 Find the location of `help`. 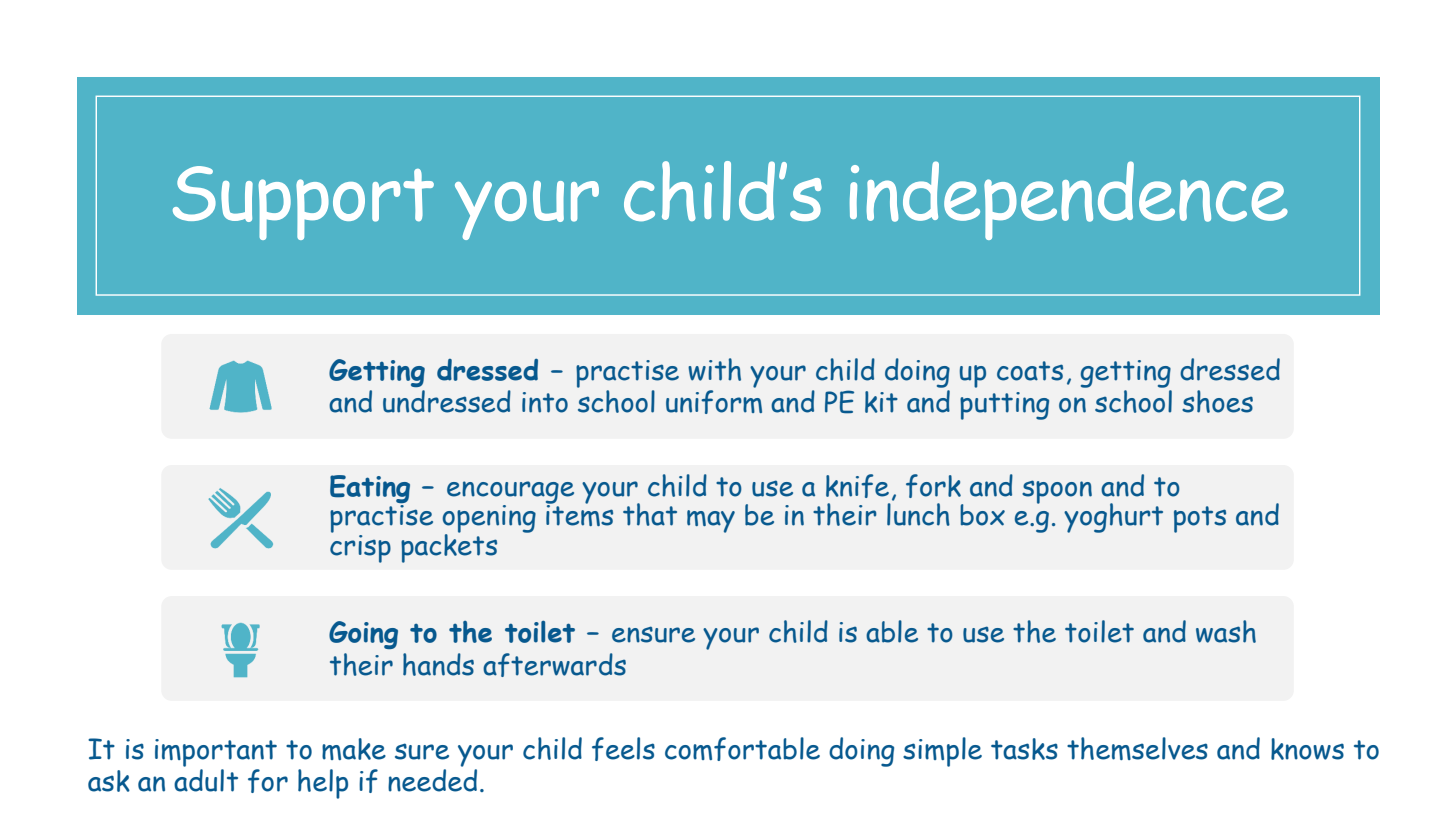

help is located at coordinates (323, 784).
